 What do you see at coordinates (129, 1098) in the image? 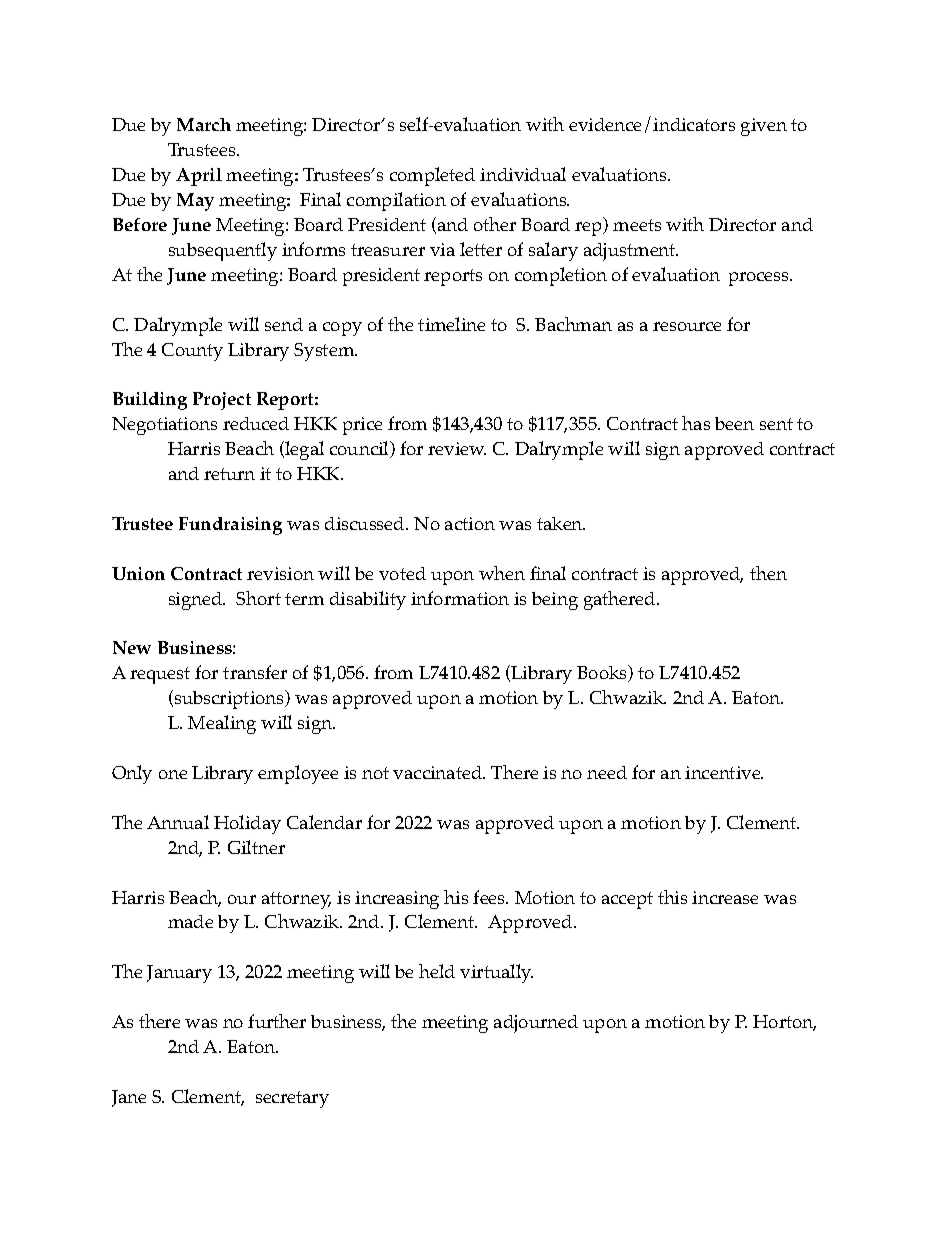
I see `Jane` at bounding box center [129, 1098].
